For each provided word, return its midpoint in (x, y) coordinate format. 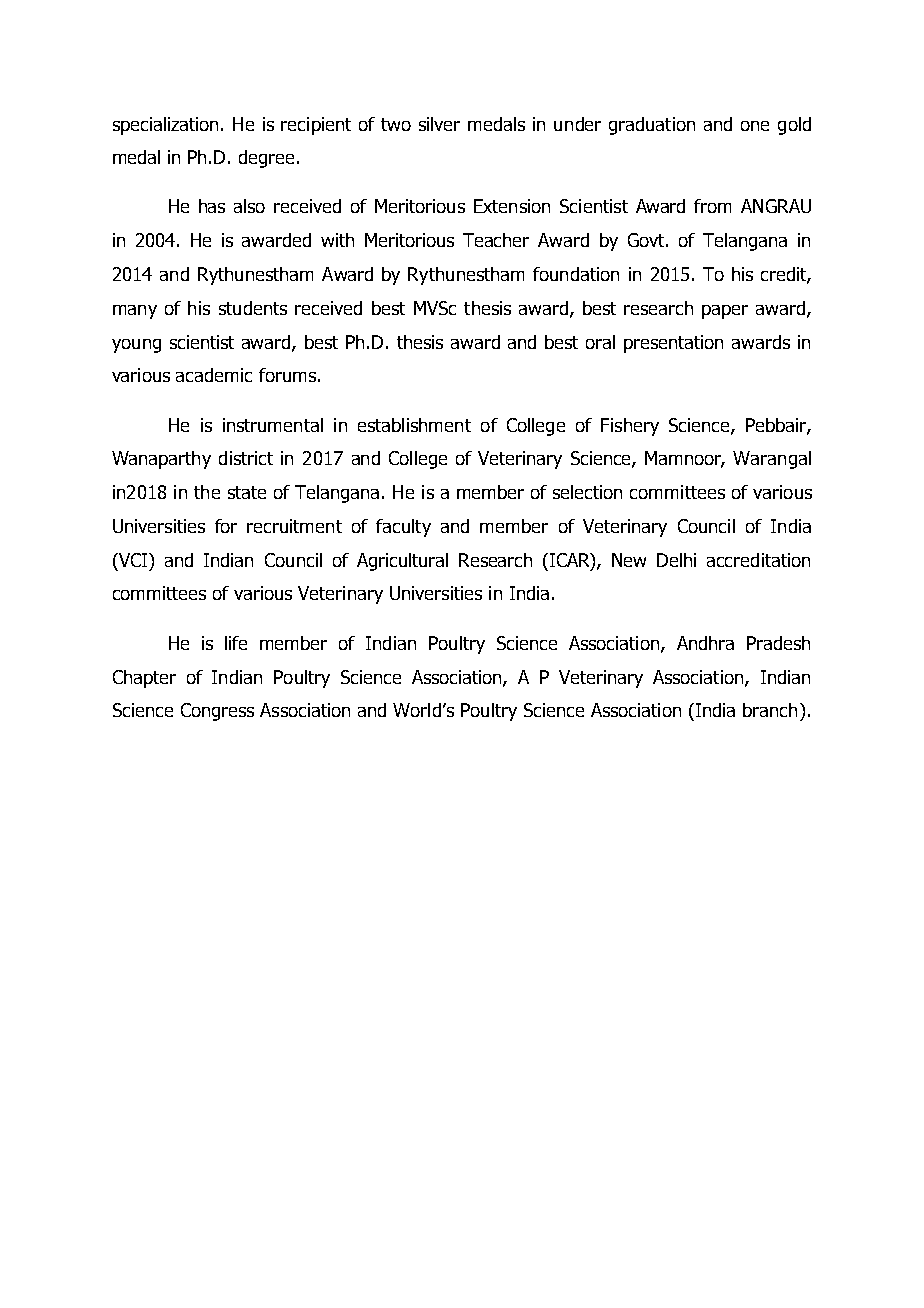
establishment (414, 425)
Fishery (630, 427)
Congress (217, 712)
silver (439, 124)
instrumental (273, 425)
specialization (165, 126)
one (755, 126)
